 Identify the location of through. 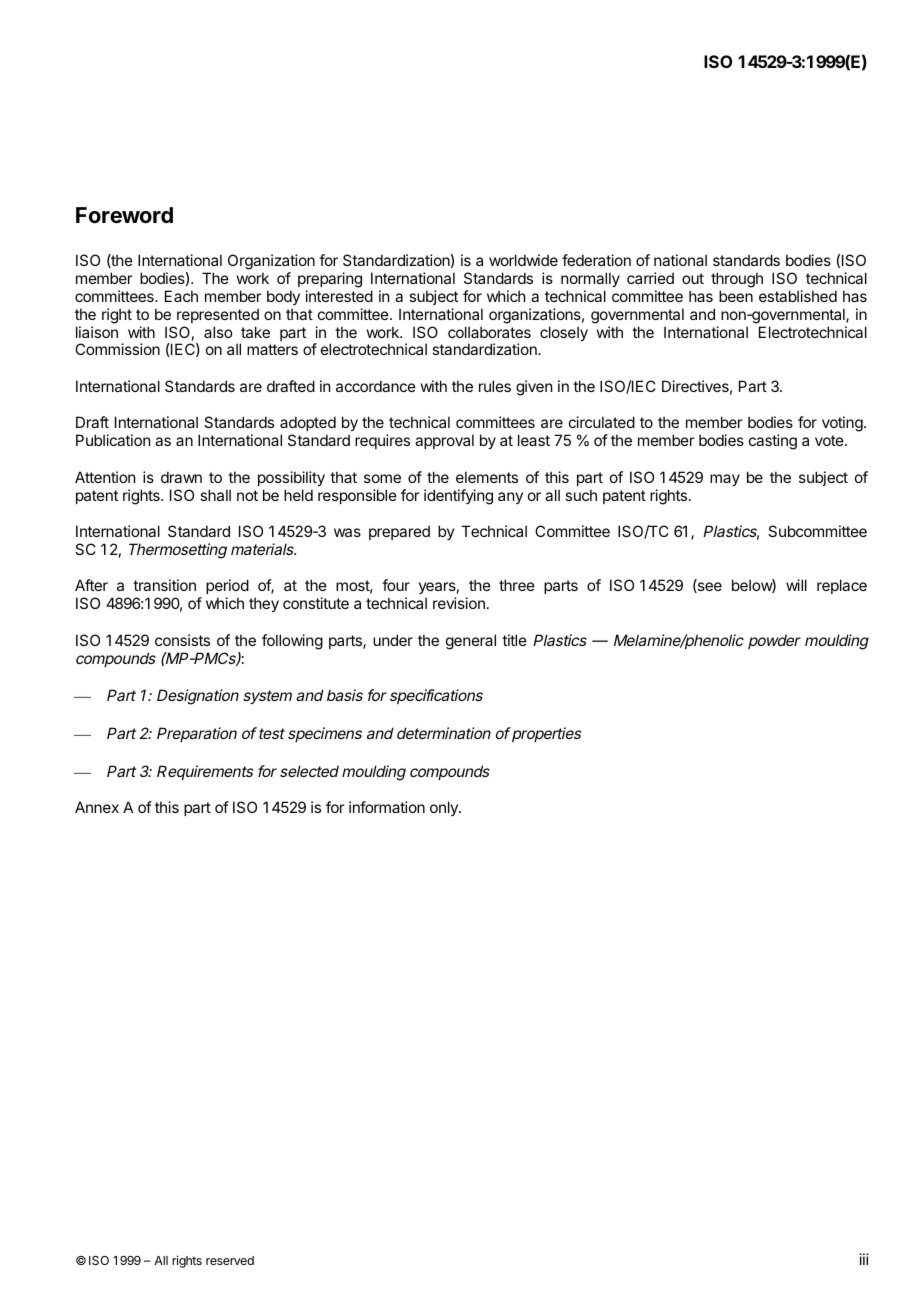
(737, 280).
